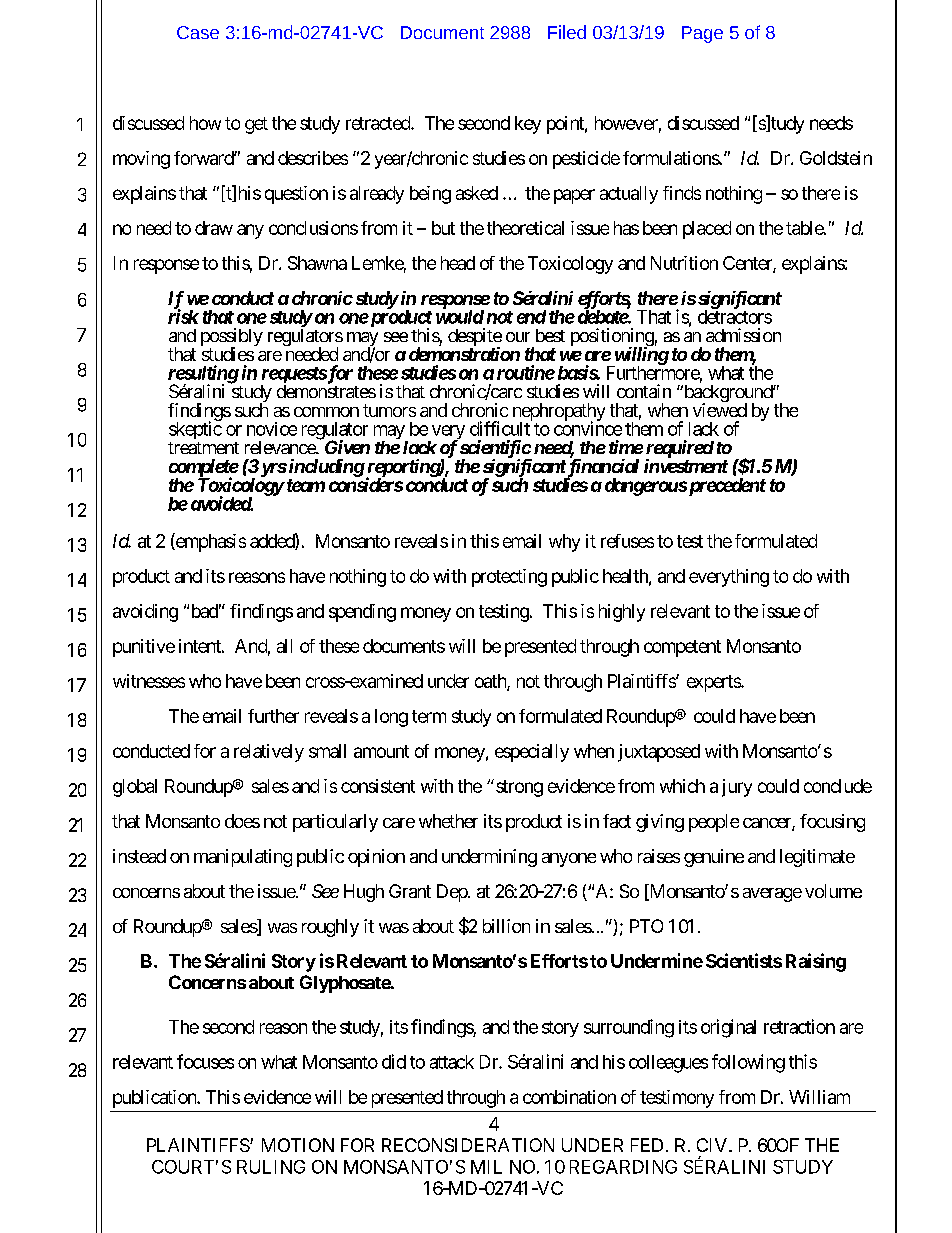  I want to click on Case, so click(198, 32).
